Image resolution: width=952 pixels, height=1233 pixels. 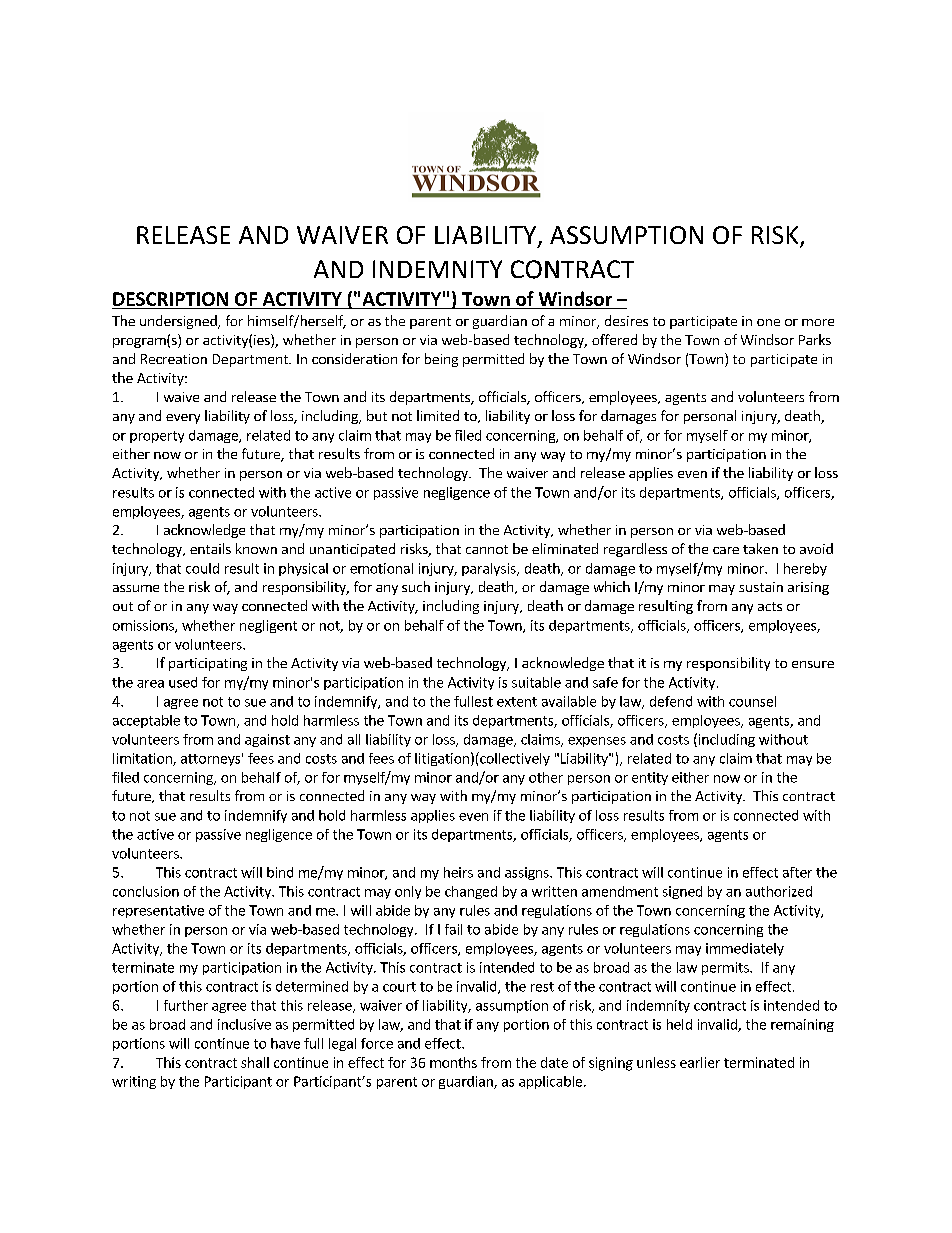 I want to click on counsel, so click(x=752, y=701).
